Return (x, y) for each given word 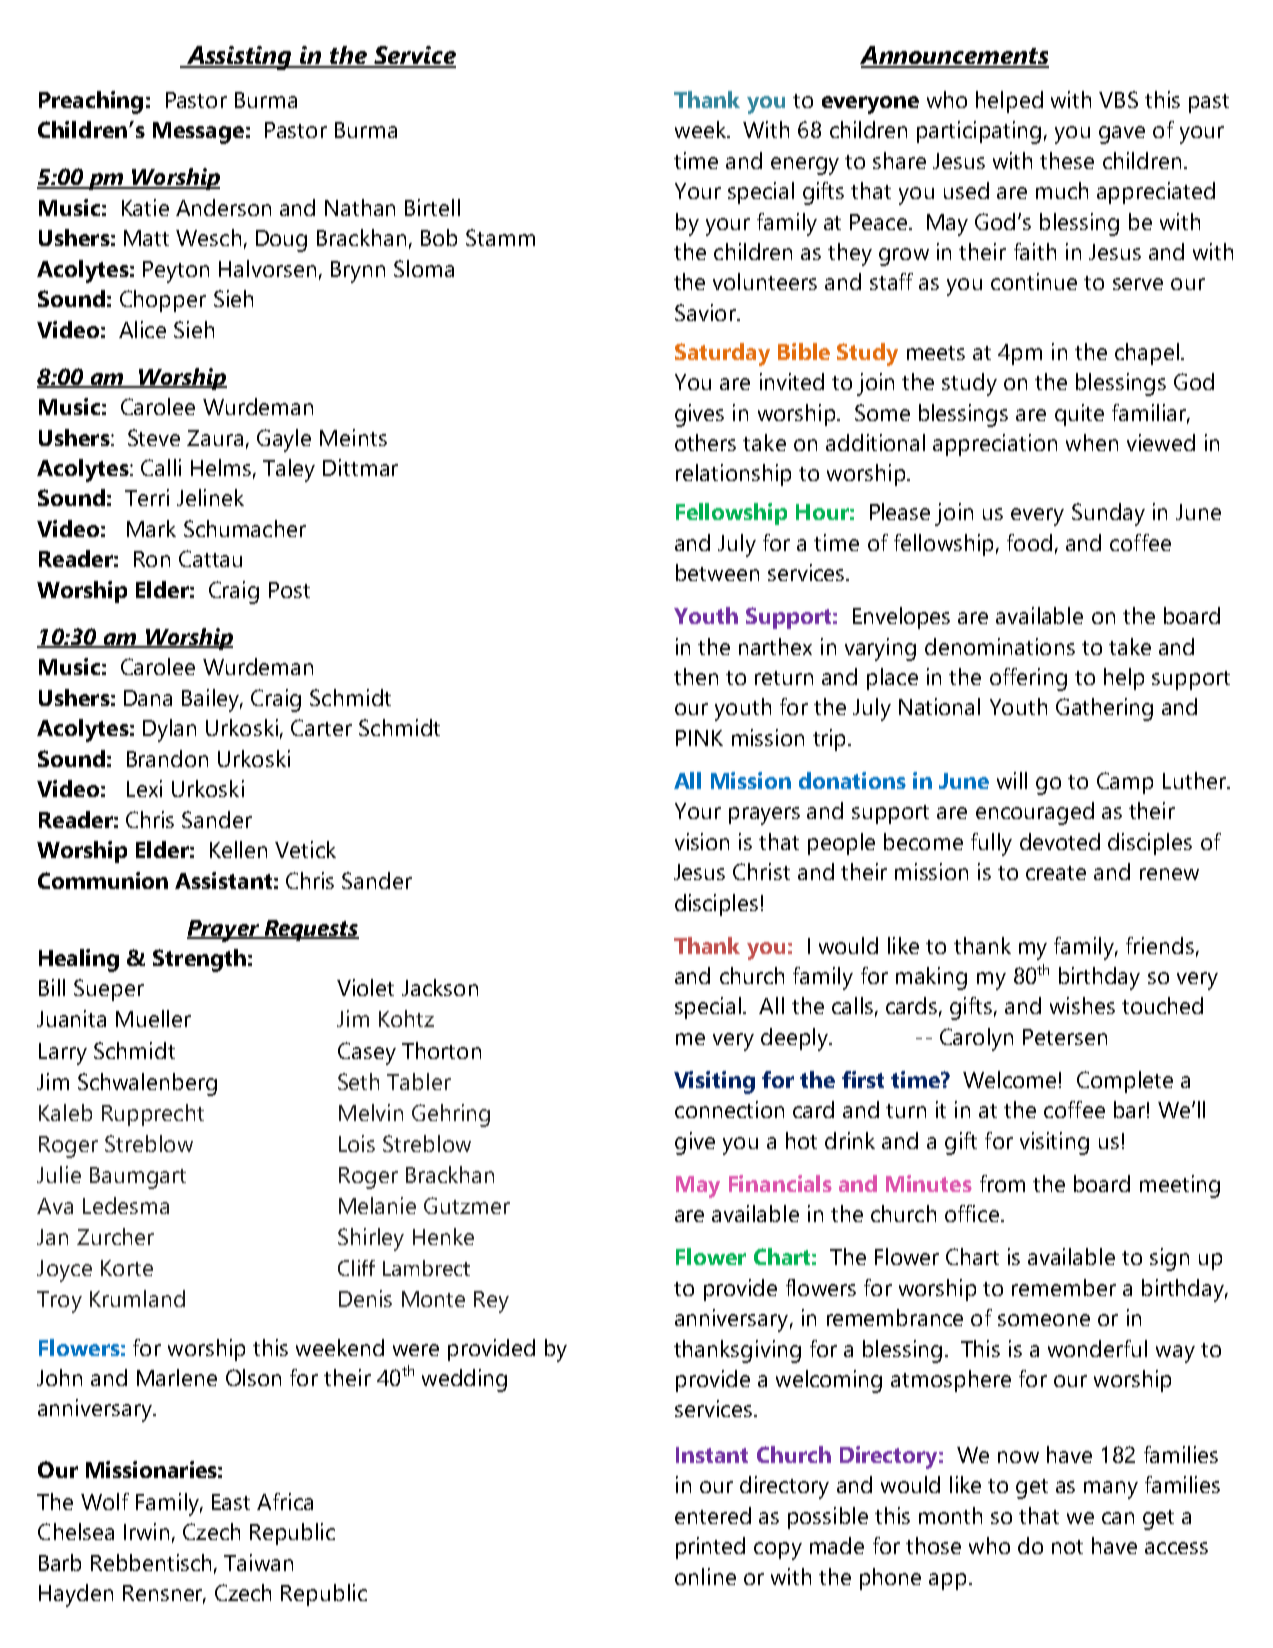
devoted (1060, 841)
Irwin (146, 1531)
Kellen (238, 849)
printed (710, 1548)
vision (702, 841)
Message (198, 133)
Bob (439, 237)
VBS (1118, 99)
